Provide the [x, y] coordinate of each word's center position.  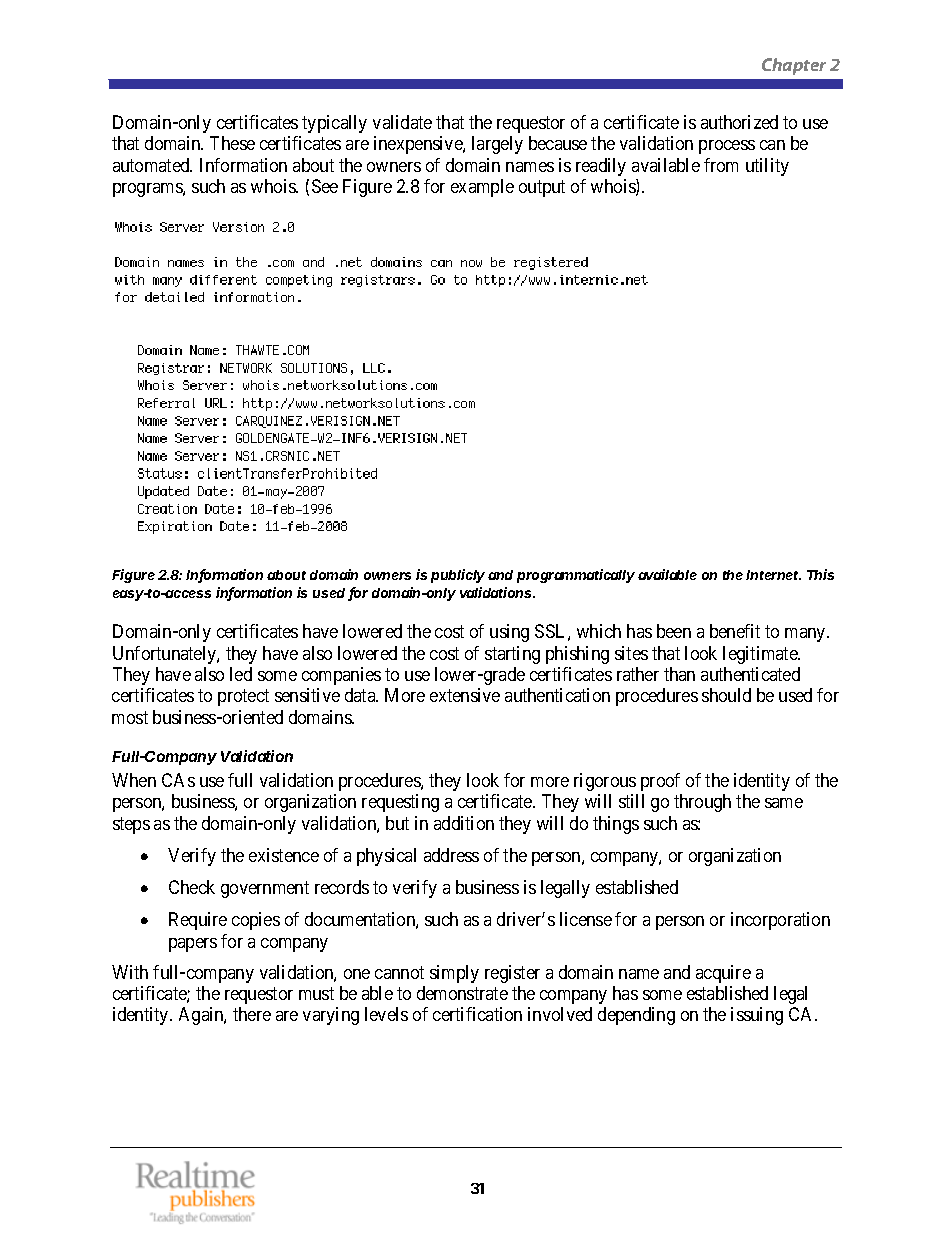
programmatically [576, 576]
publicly [458, 576]
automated [152, 165]
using [509, 633]
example [482, 188]
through [702, 803]
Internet [773, 575]
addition [464, 823]
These [232, 143]
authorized [739, 122]
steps [131, 825]
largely [497, 145]
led [241, 674]
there [252, 1014]
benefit [735, 631]
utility [767, 167]
